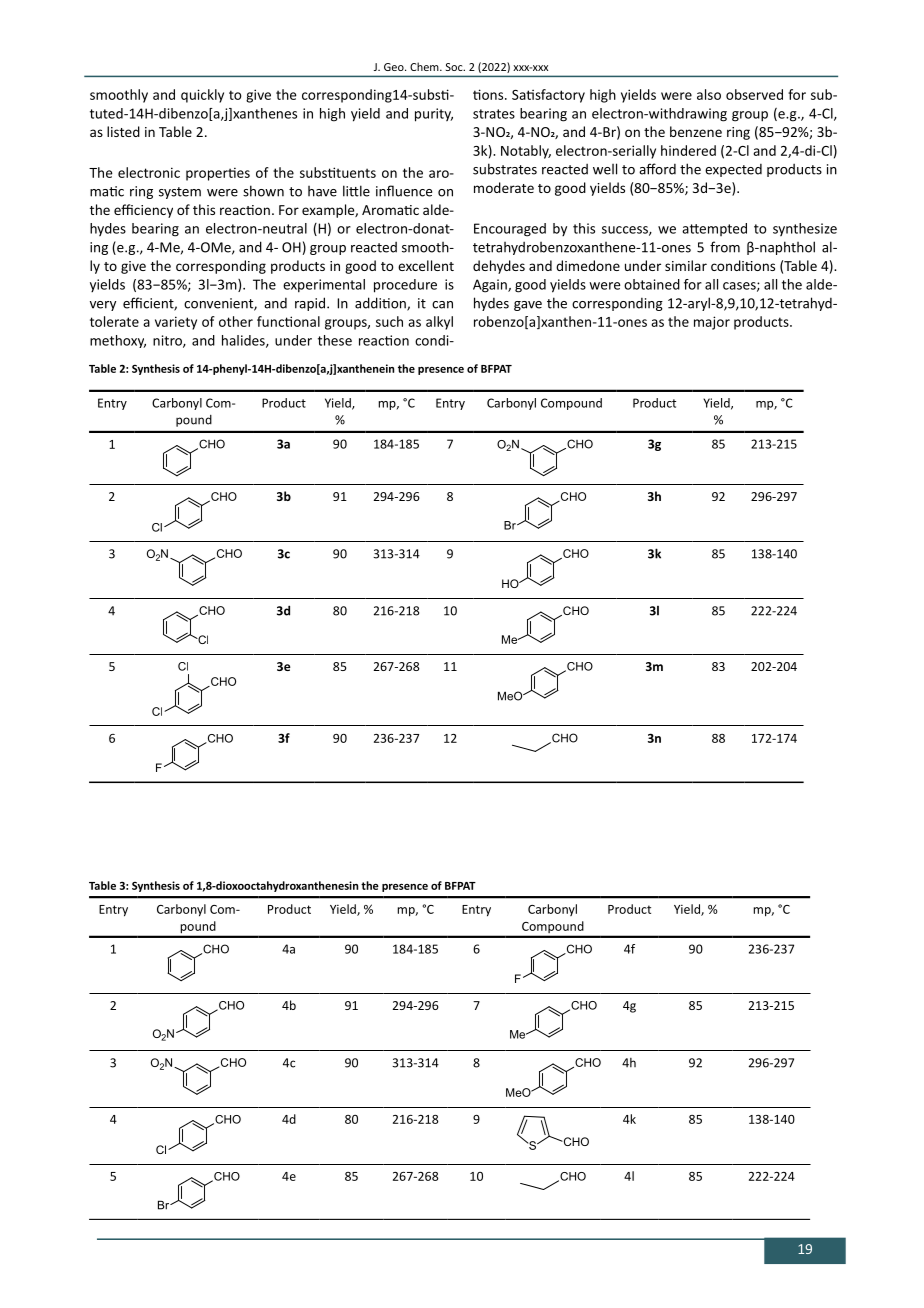 This screenshot has height=1308, width=924. Describe the element at coordinates (510, 230) in the screenshot. I see `Encouraged` at that location.
